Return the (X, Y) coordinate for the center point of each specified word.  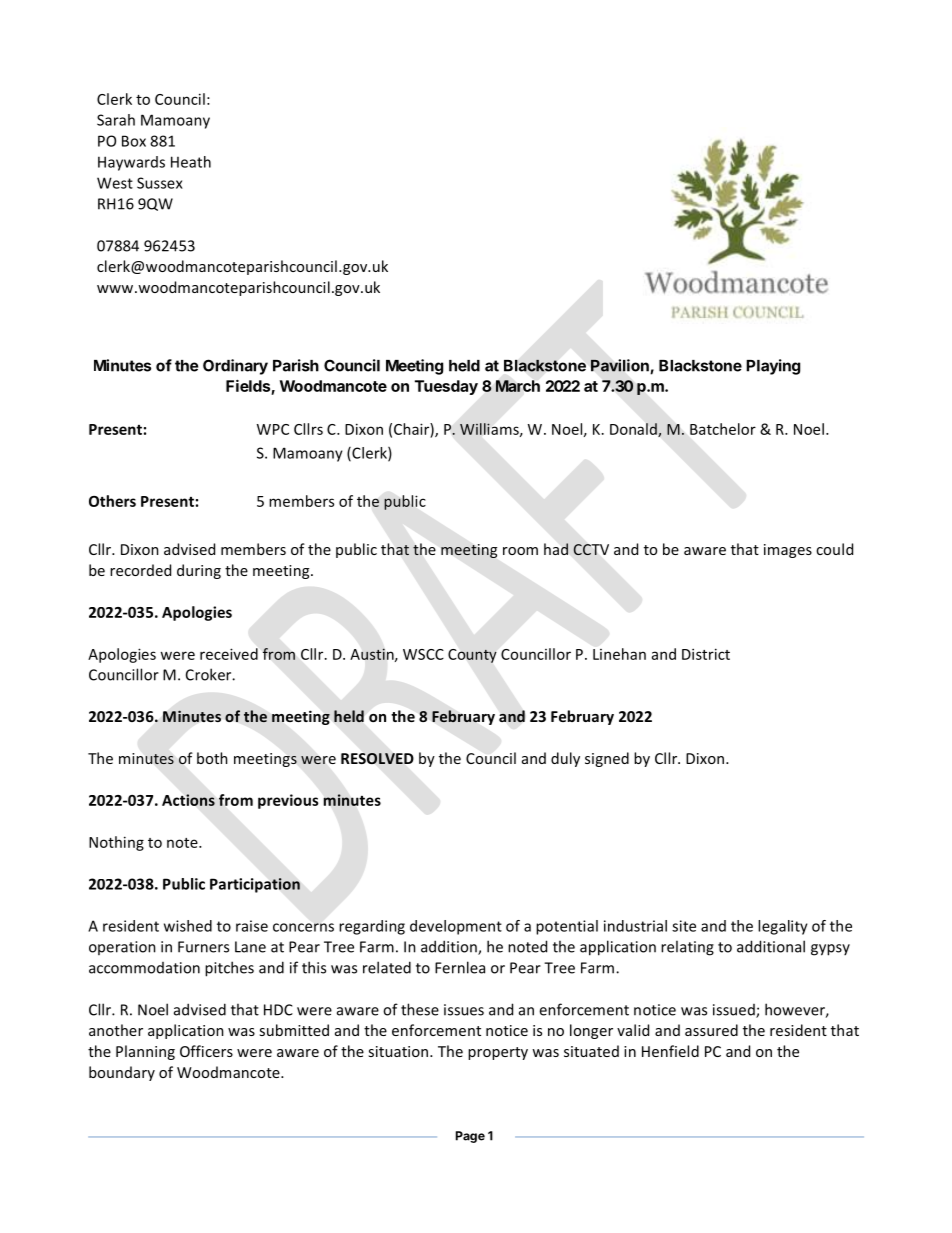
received (229, 654)
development (456, 927)
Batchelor (723, 429)
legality (783, 927)
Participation (255, 885)
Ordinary (235, 367)
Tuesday (446, 387)
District (706, 654)
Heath (191, 162)
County (472, 656)
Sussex (160, 183)
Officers (206, 1051)
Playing (773, 367)
